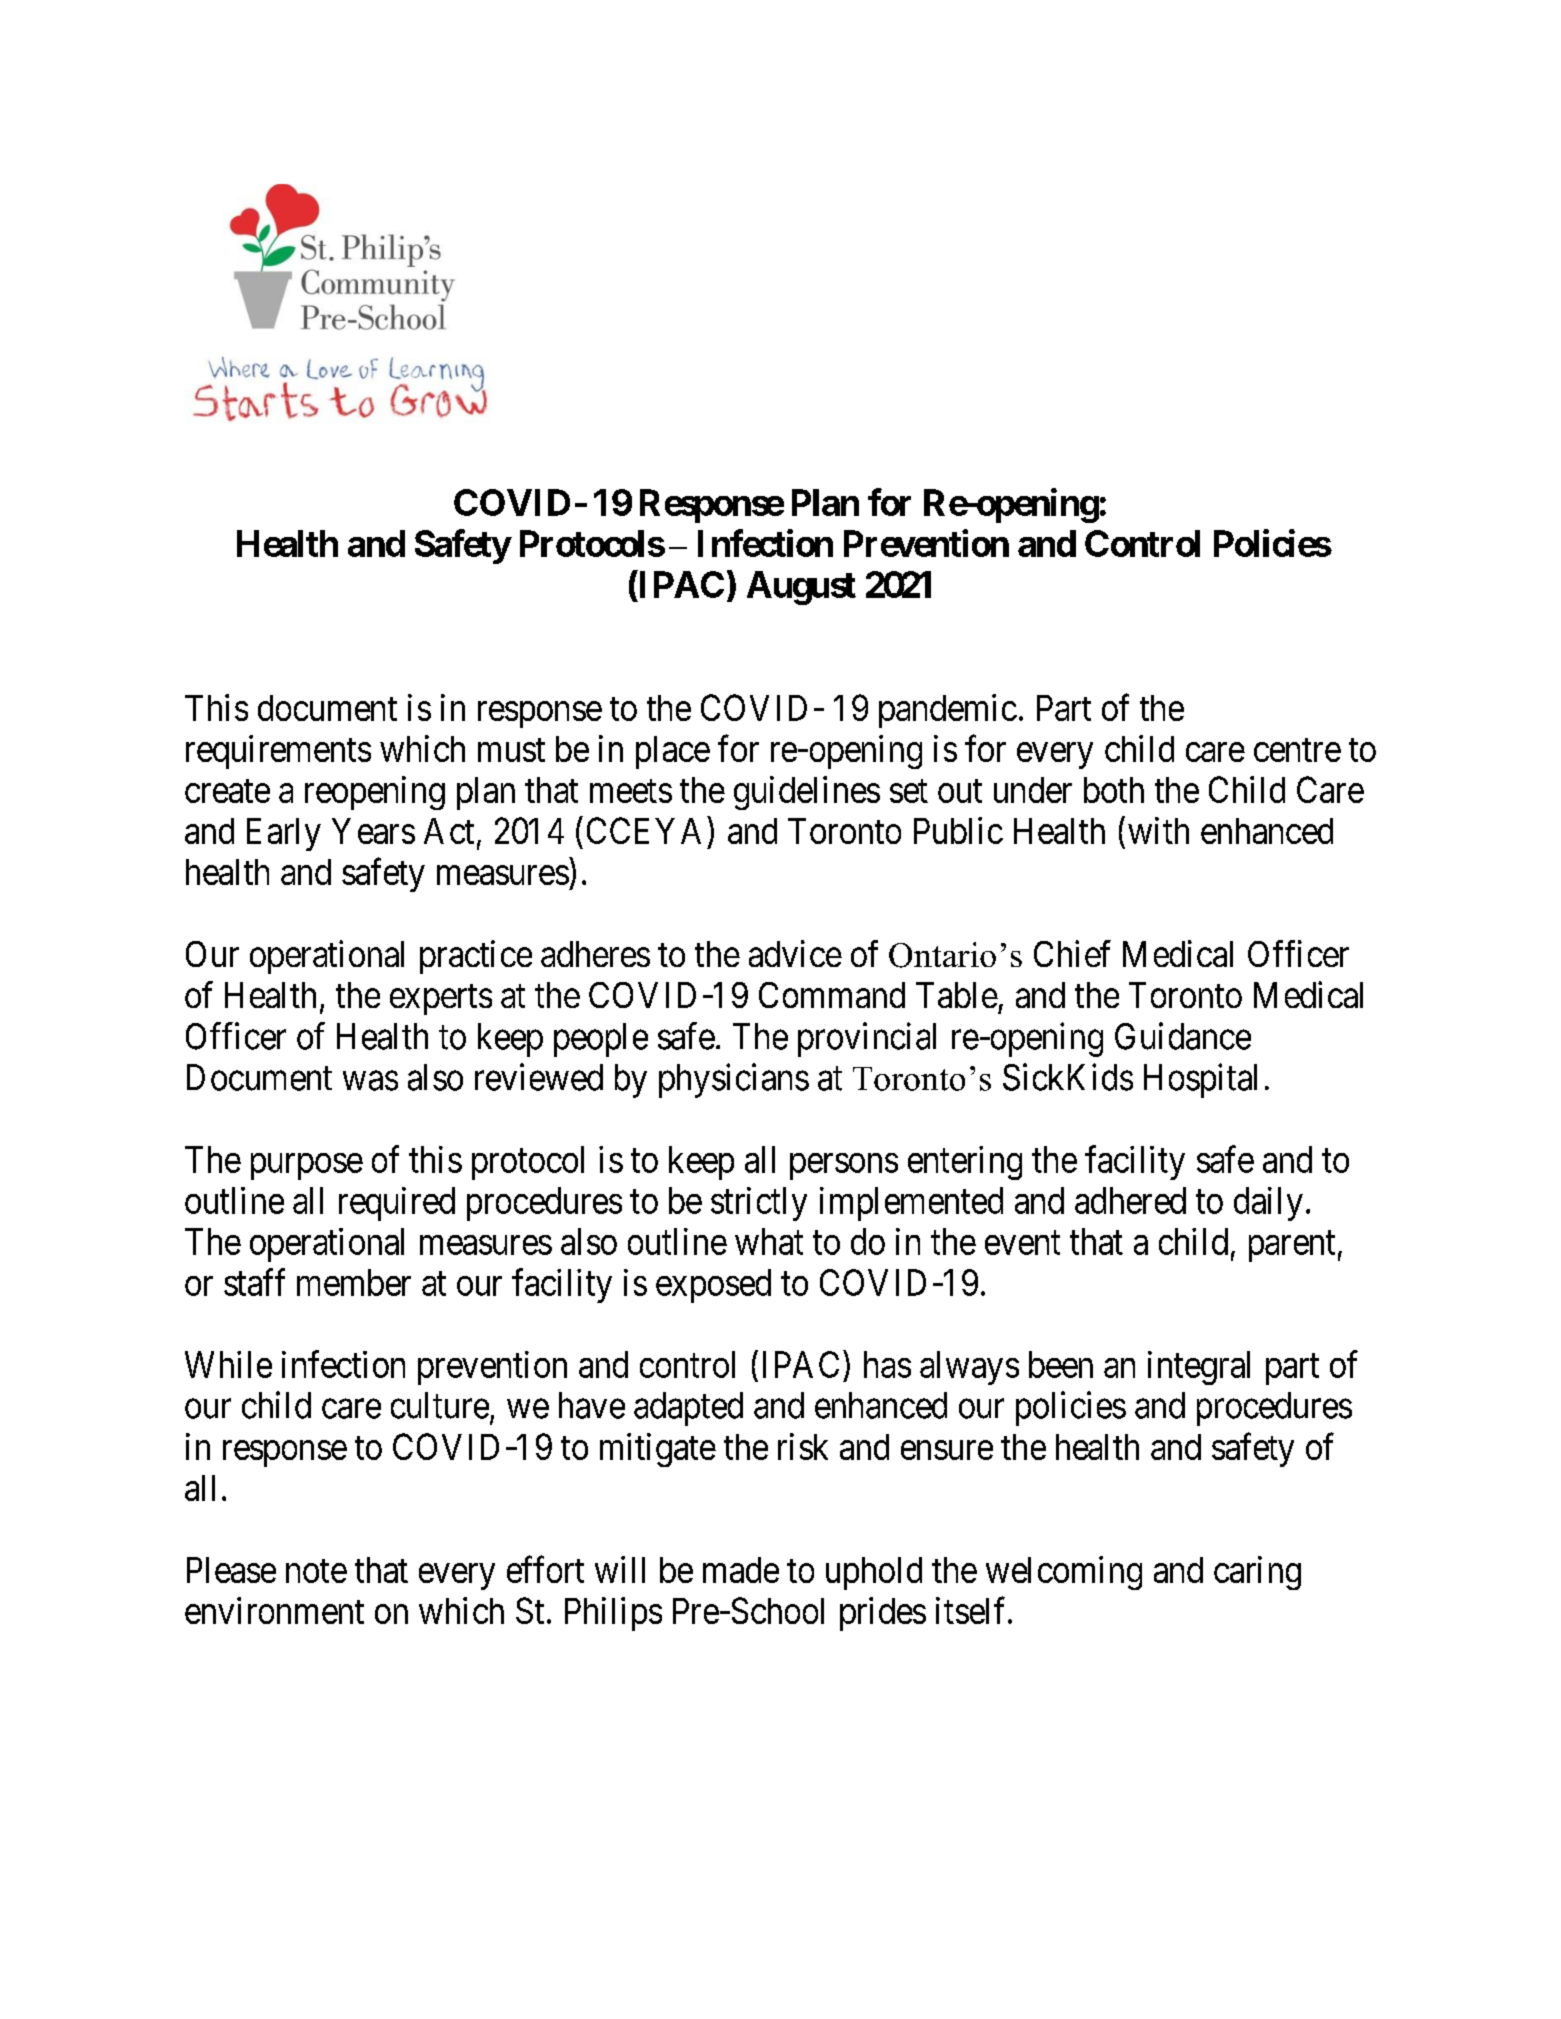  I want to click on physicians, so click(734, 1080).
